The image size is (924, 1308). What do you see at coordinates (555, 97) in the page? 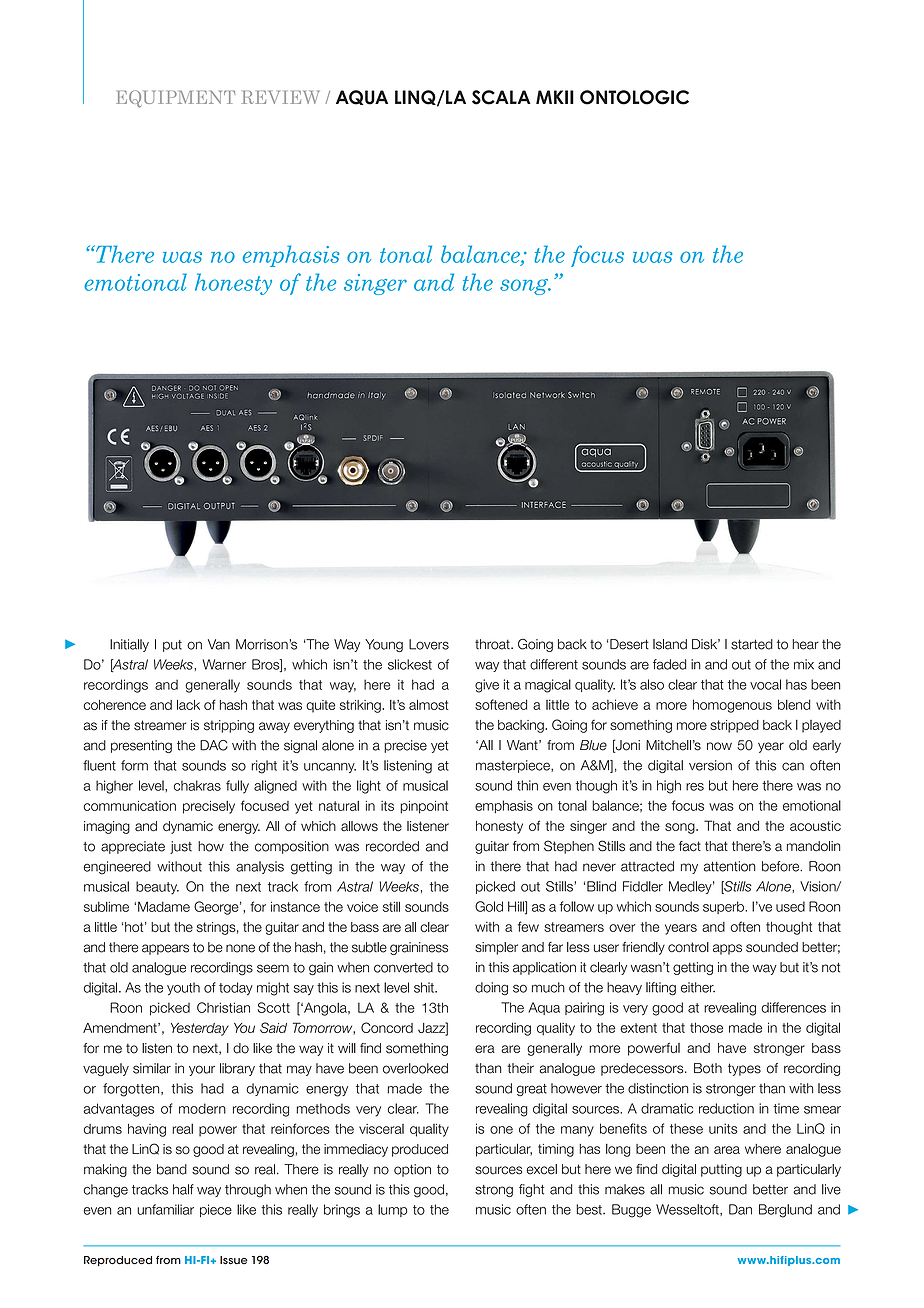
I see `MKII` at bounding box center [555, 97].
